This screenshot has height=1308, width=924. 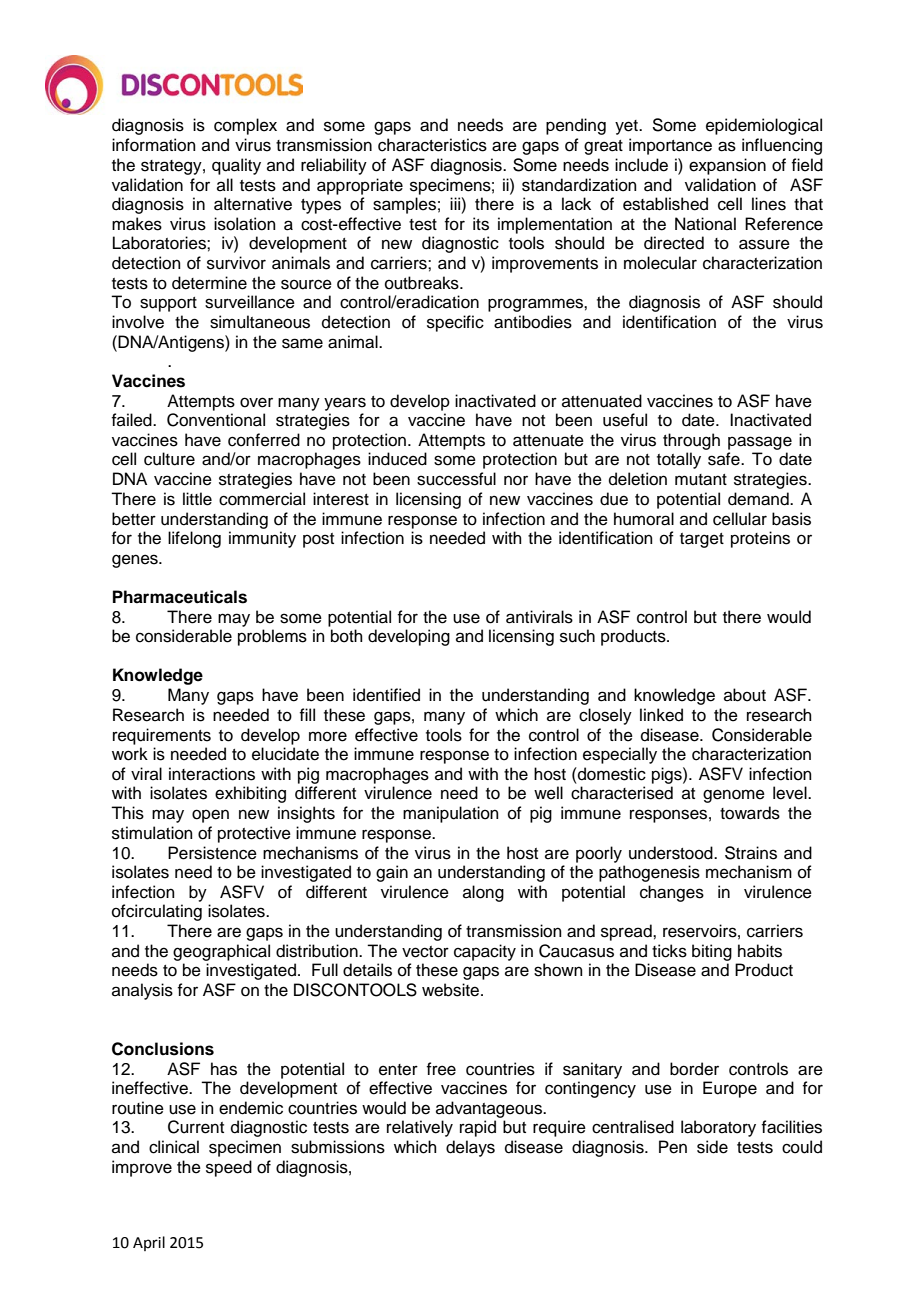 What do you see at coordinates (272, 637) in the screenshot?
I see `problems` at bounding box center [272, 637].
